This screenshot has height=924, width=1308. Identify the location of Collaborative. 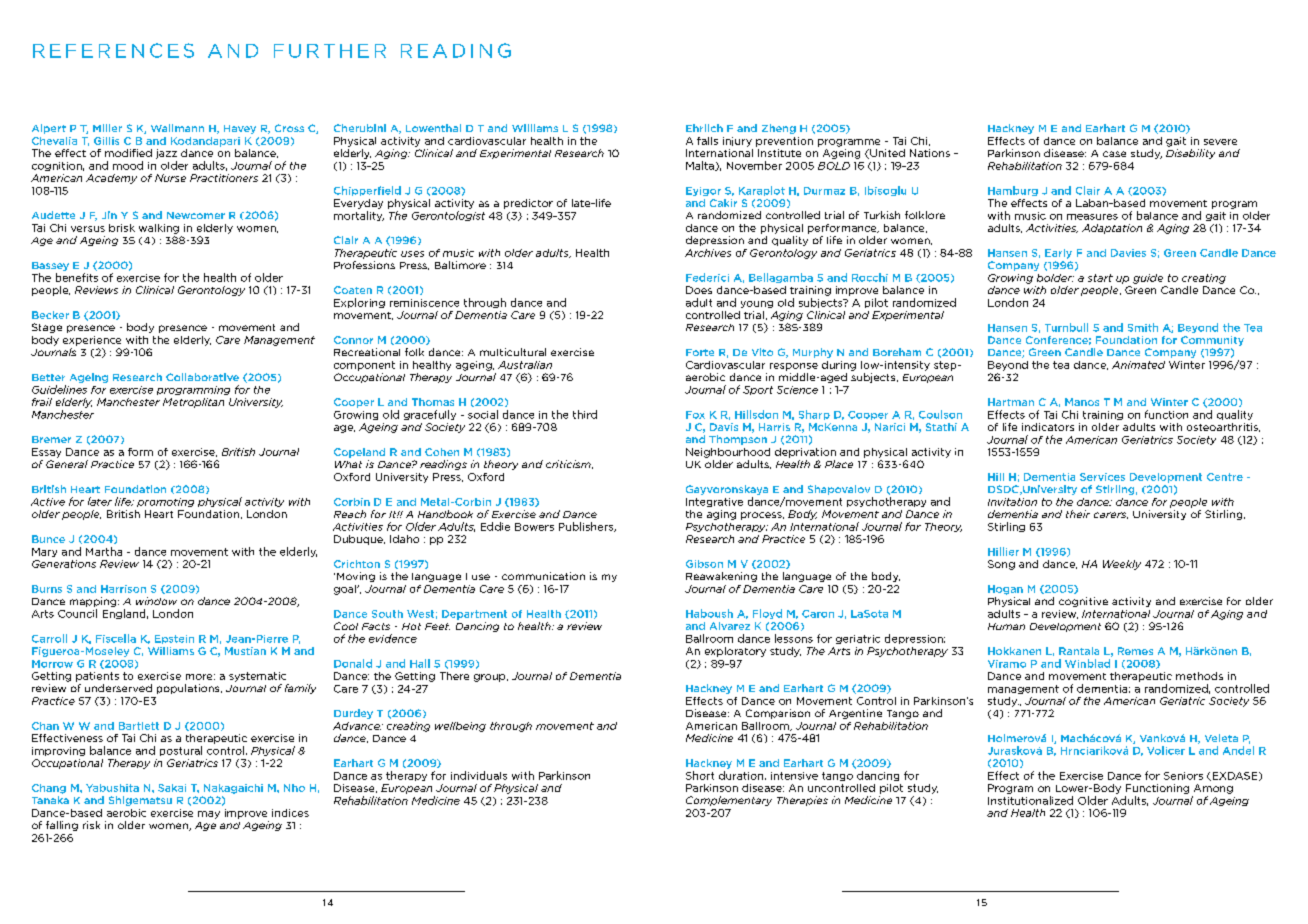
(202, 377).
